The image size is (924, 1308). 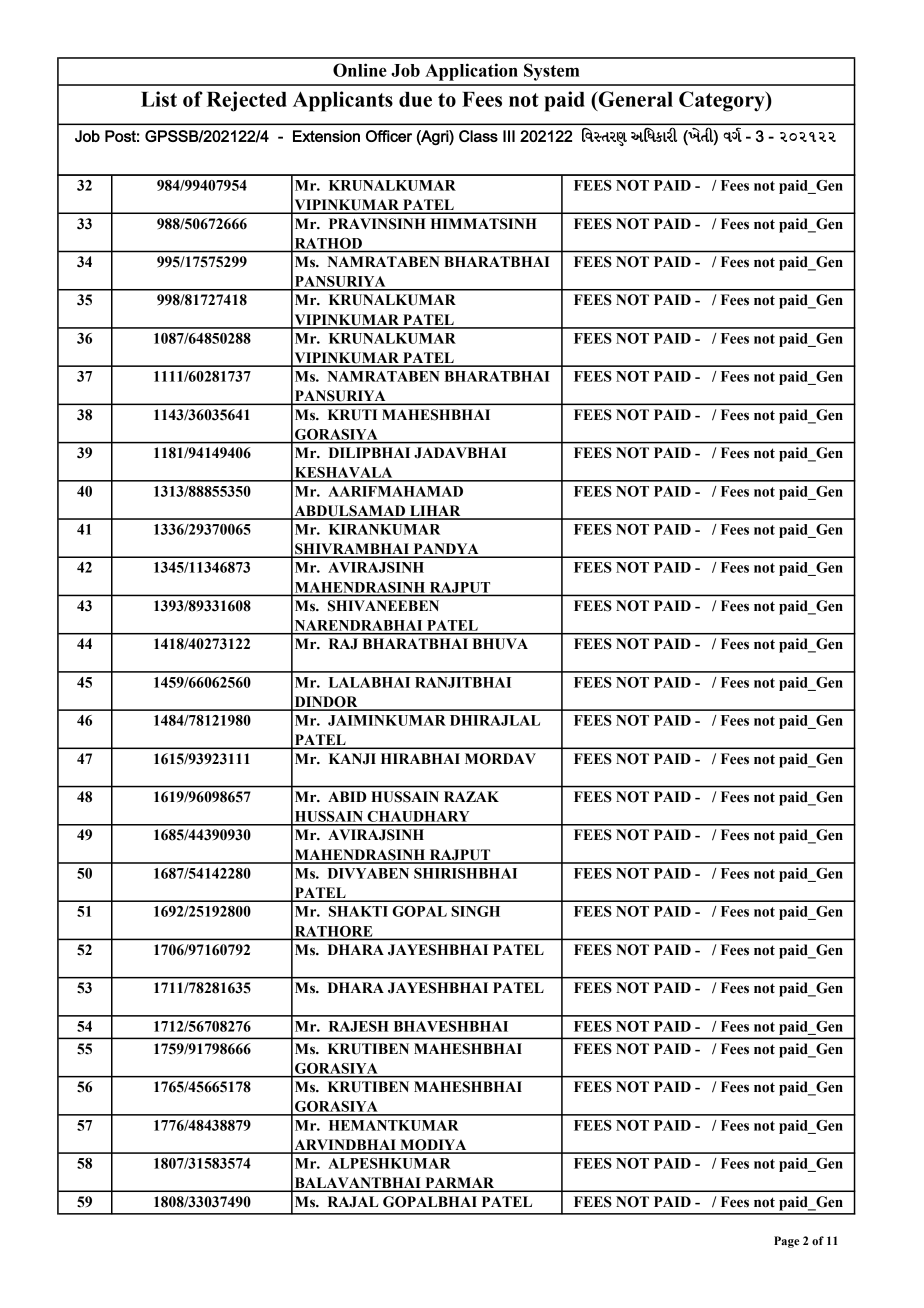 I want to click on SINGH, so click(x=475, y=911).
